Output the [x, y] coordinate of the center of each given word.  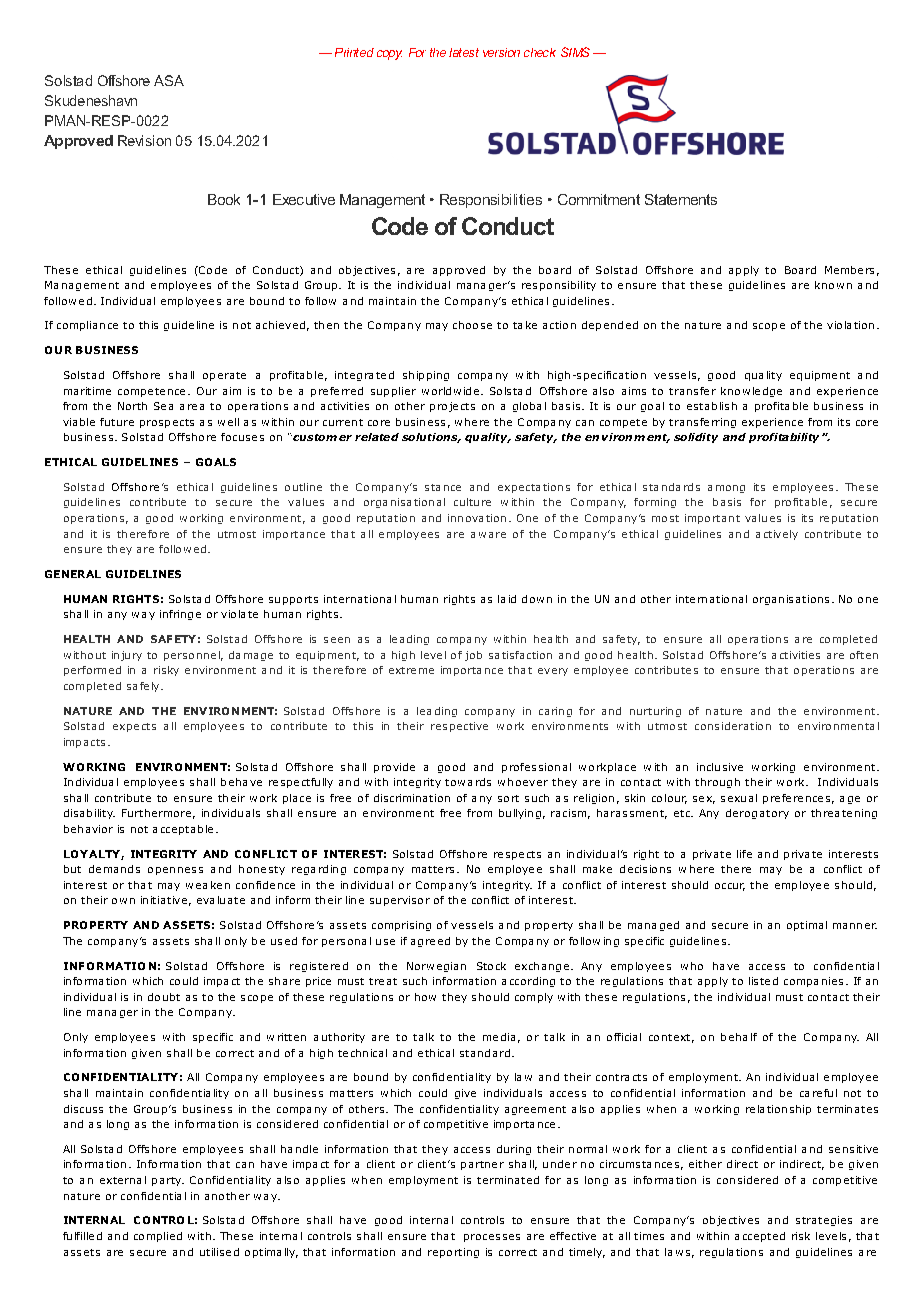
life [744, 854]
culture [472, 502]
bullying [520, 814]
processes [492, 1238]
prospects [167, 423]
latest [464, 52]
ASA [169, 80]
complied [158, 1237]
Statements [681, 199]
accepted [760, 1237]
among [726, 489]
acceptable [183, 830]
